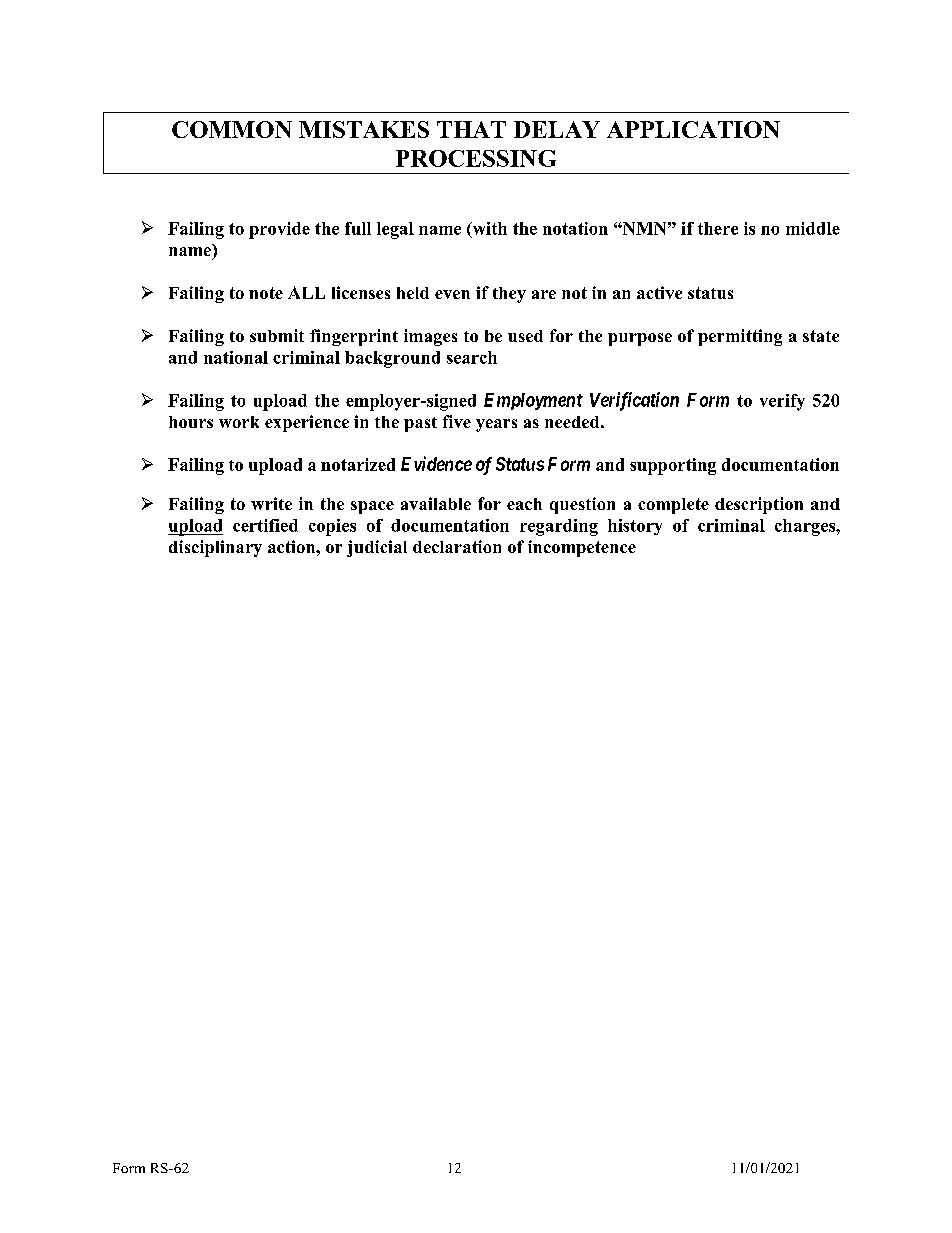  I want to click on COMMON, so click(232, 129).
